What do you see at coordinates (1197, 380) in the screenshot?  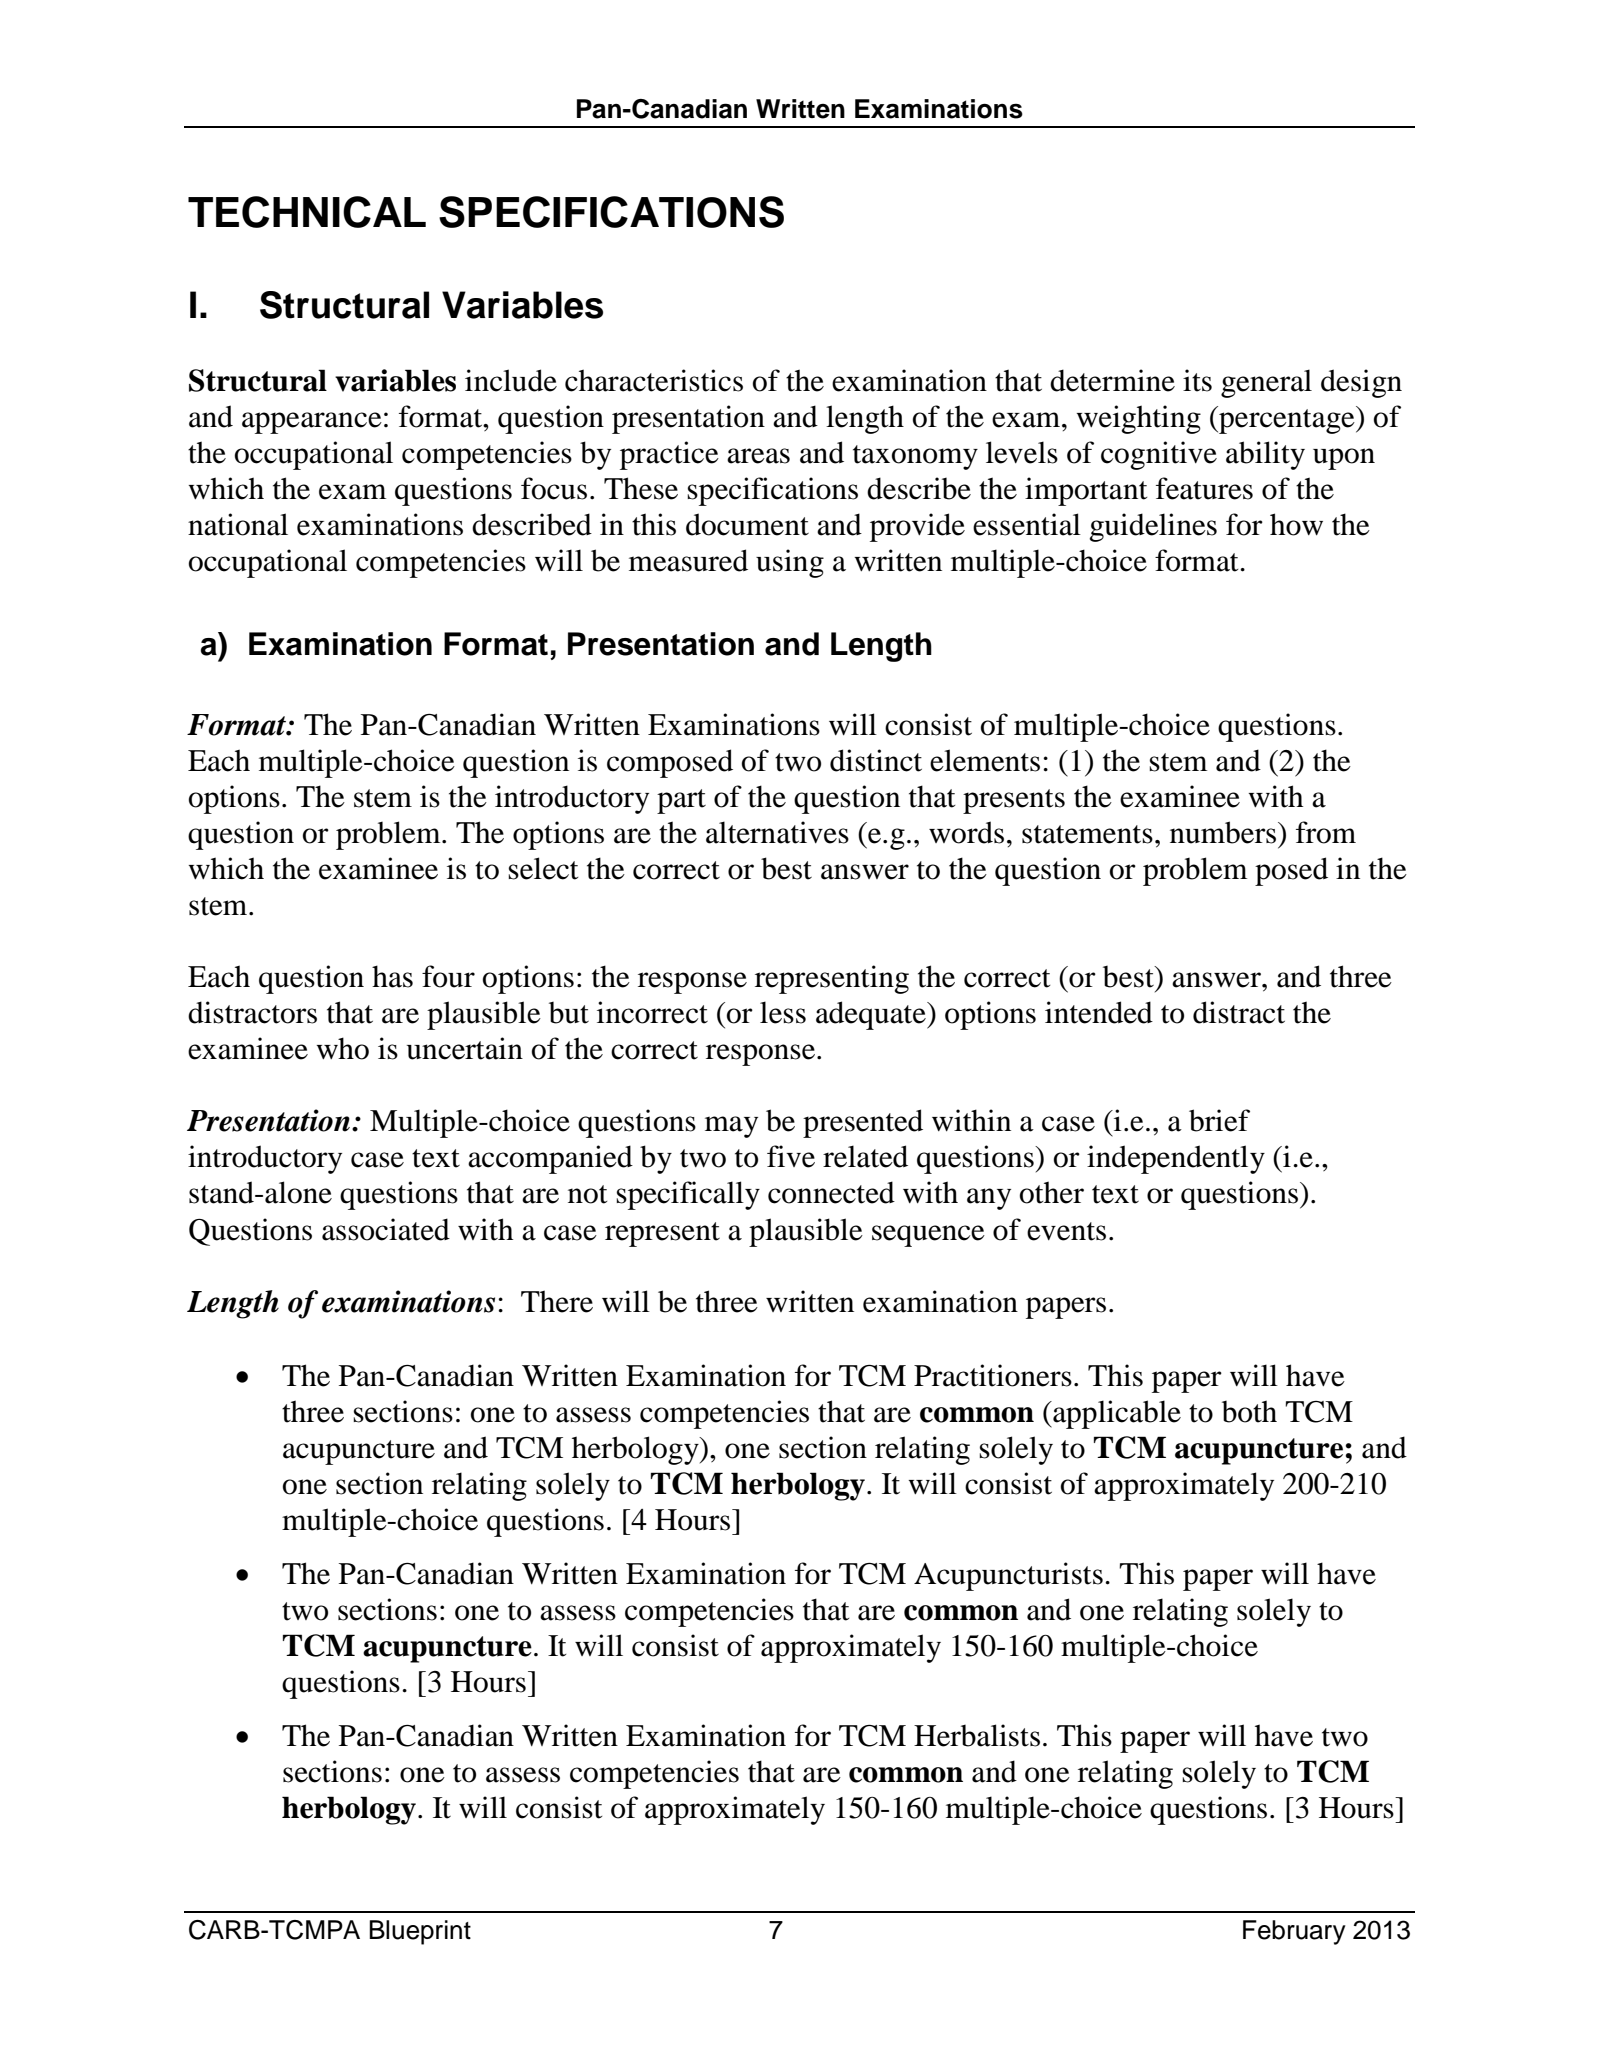 I see `its` at bounding box center [1197, 380].
